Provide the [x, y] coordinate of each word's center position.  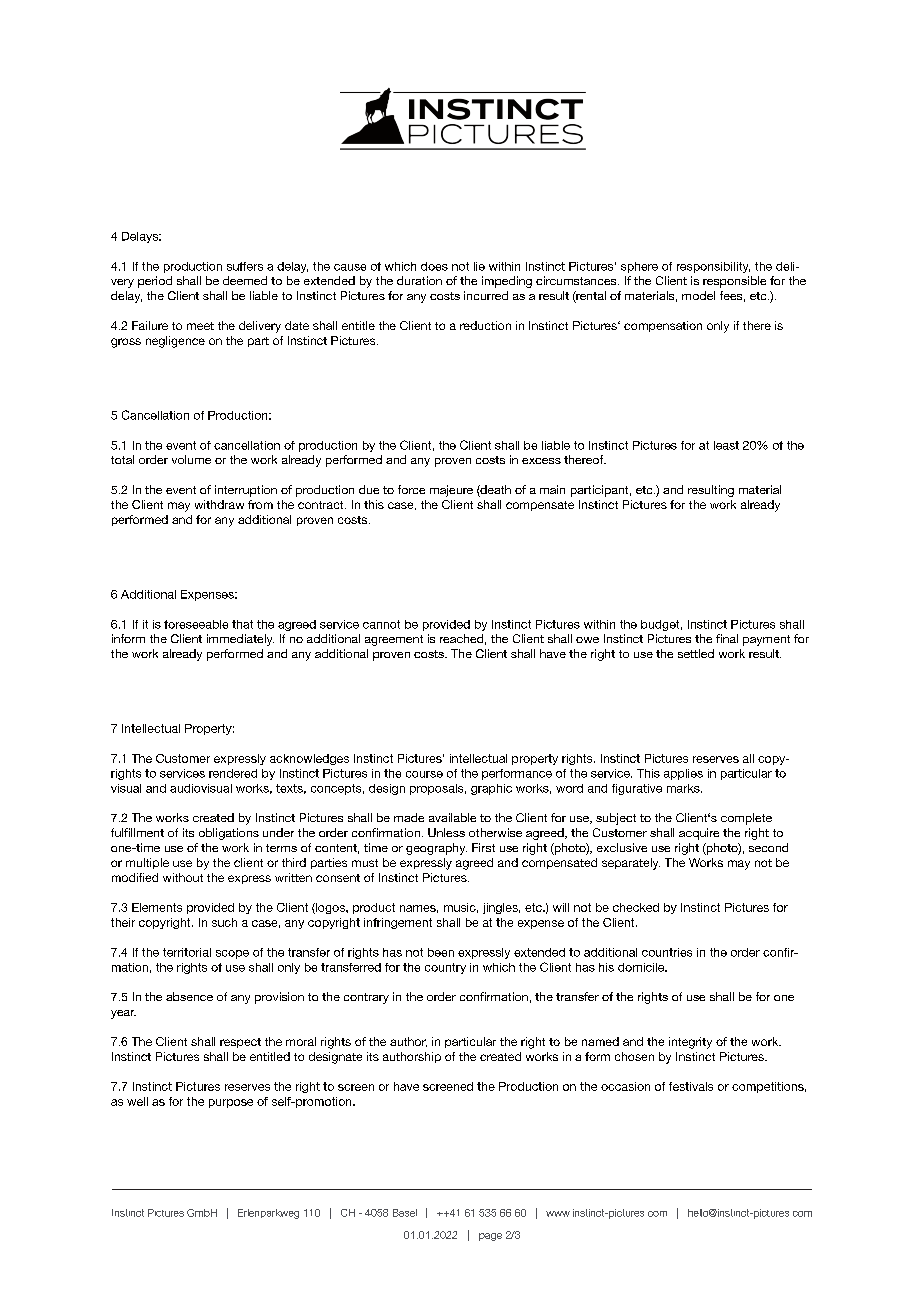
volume [191, 459]
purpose [231, 1103]
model [698, 295]
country [445, 968]
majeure [451, 491]
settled [696, 653]
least [726, 445]
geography [436, 849]
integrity [690, 1043]
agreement [394, 640]
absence [189, 996]
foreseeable [196, 624]
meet [200, 326]
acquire [699, 834]
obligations [229, 834]
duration [419, 280]
